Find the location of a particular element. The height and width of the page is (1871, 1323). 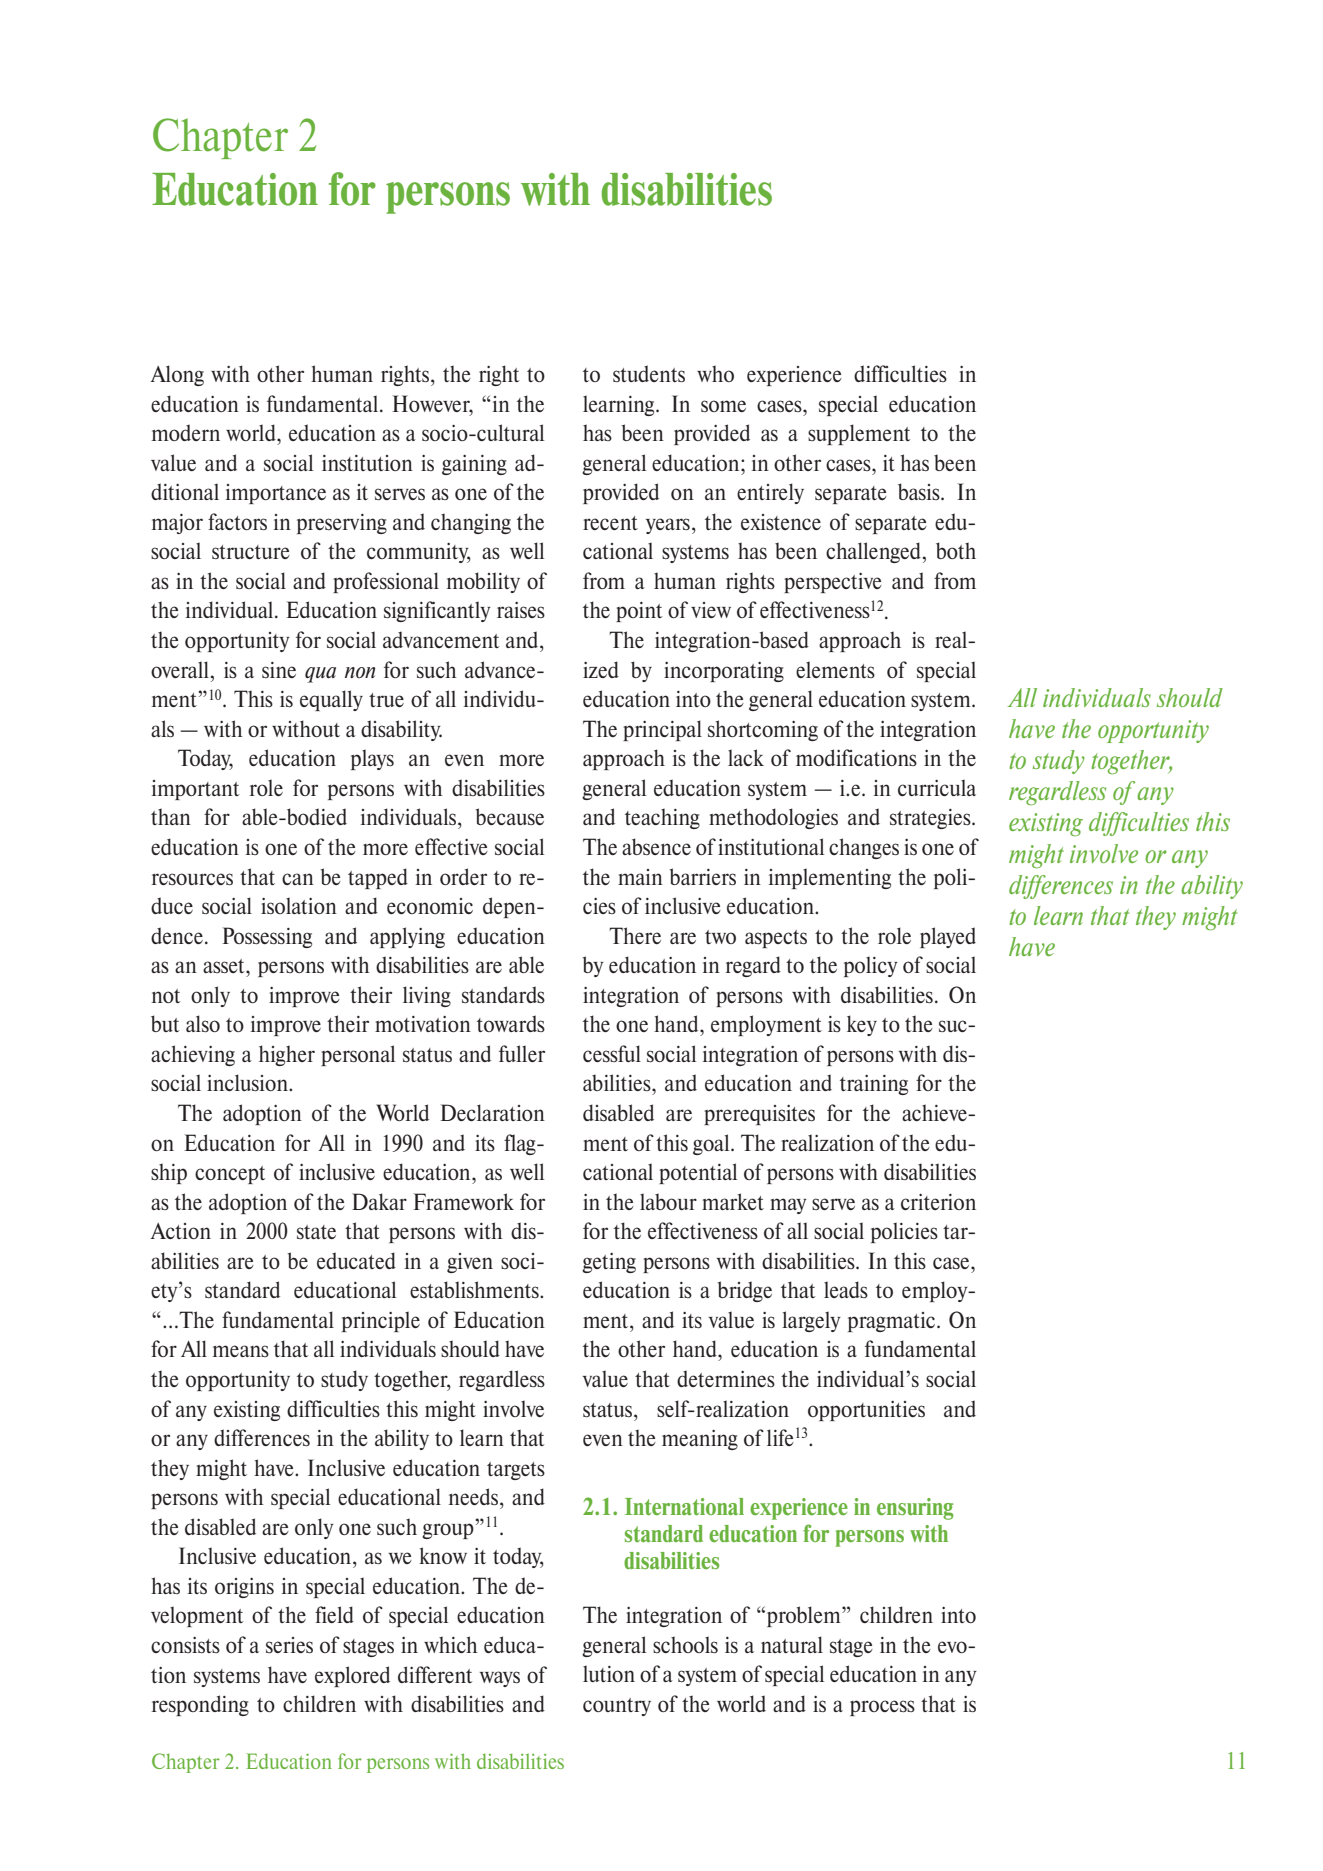

asset is located at coordinates (225, 966).
